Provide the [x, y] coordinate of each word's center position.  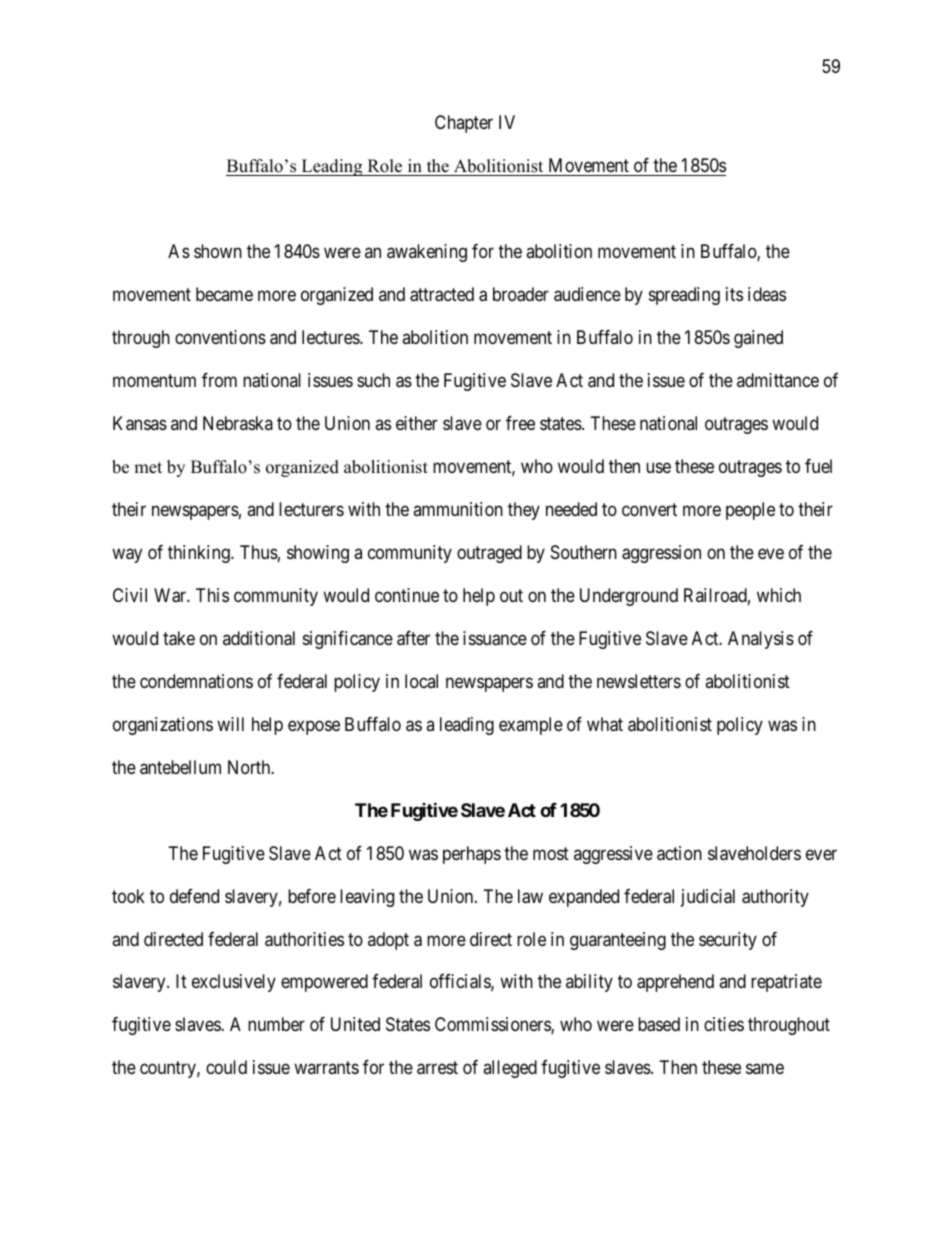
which [779, 595]
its [734, 294]
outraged [489, 554]
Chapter [464, 124]
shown [218, 251]
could [226, 1067]
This [212, 595]
